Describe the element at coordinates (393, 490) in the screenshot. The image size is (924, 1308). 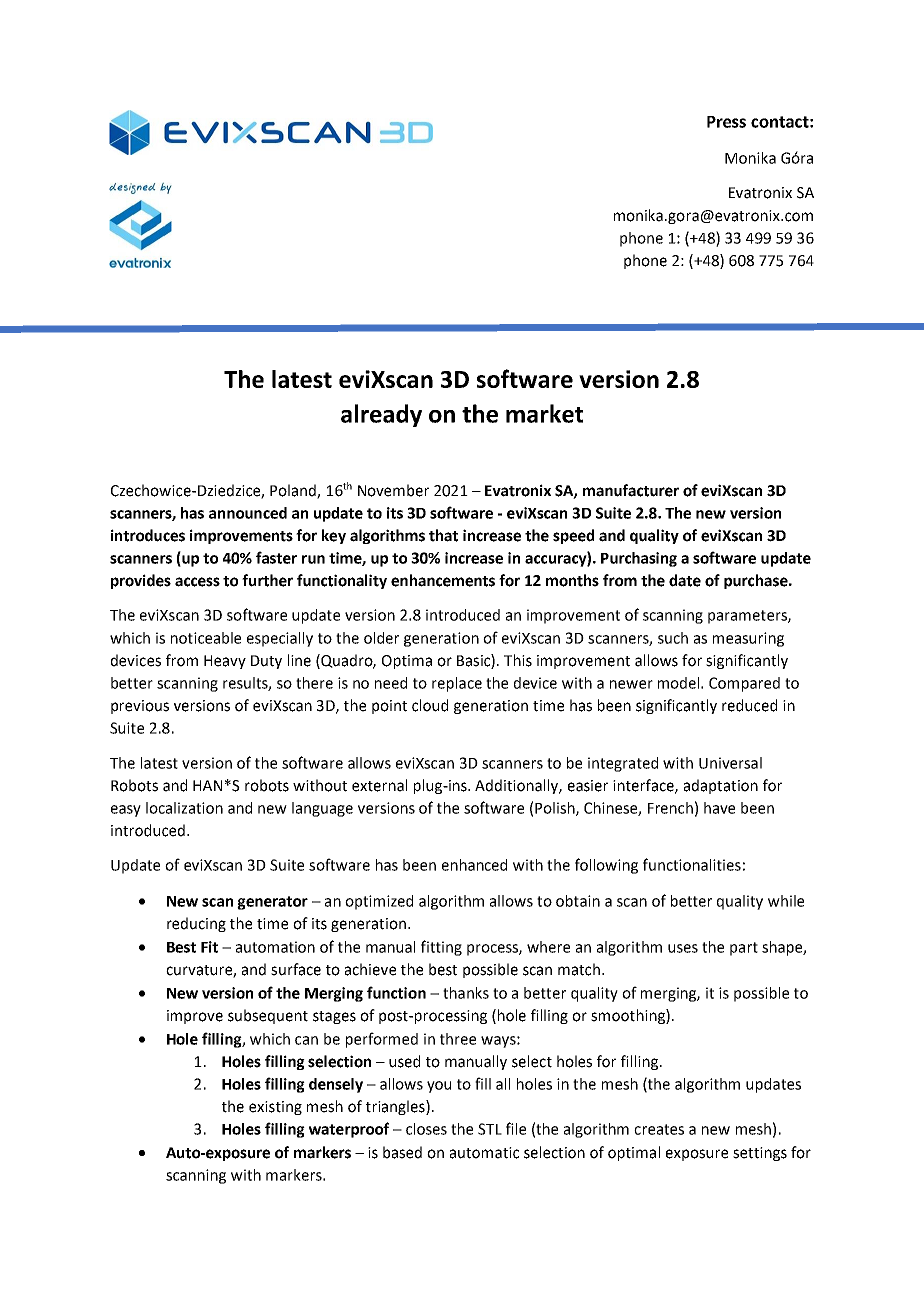
I see `November` at that location.
